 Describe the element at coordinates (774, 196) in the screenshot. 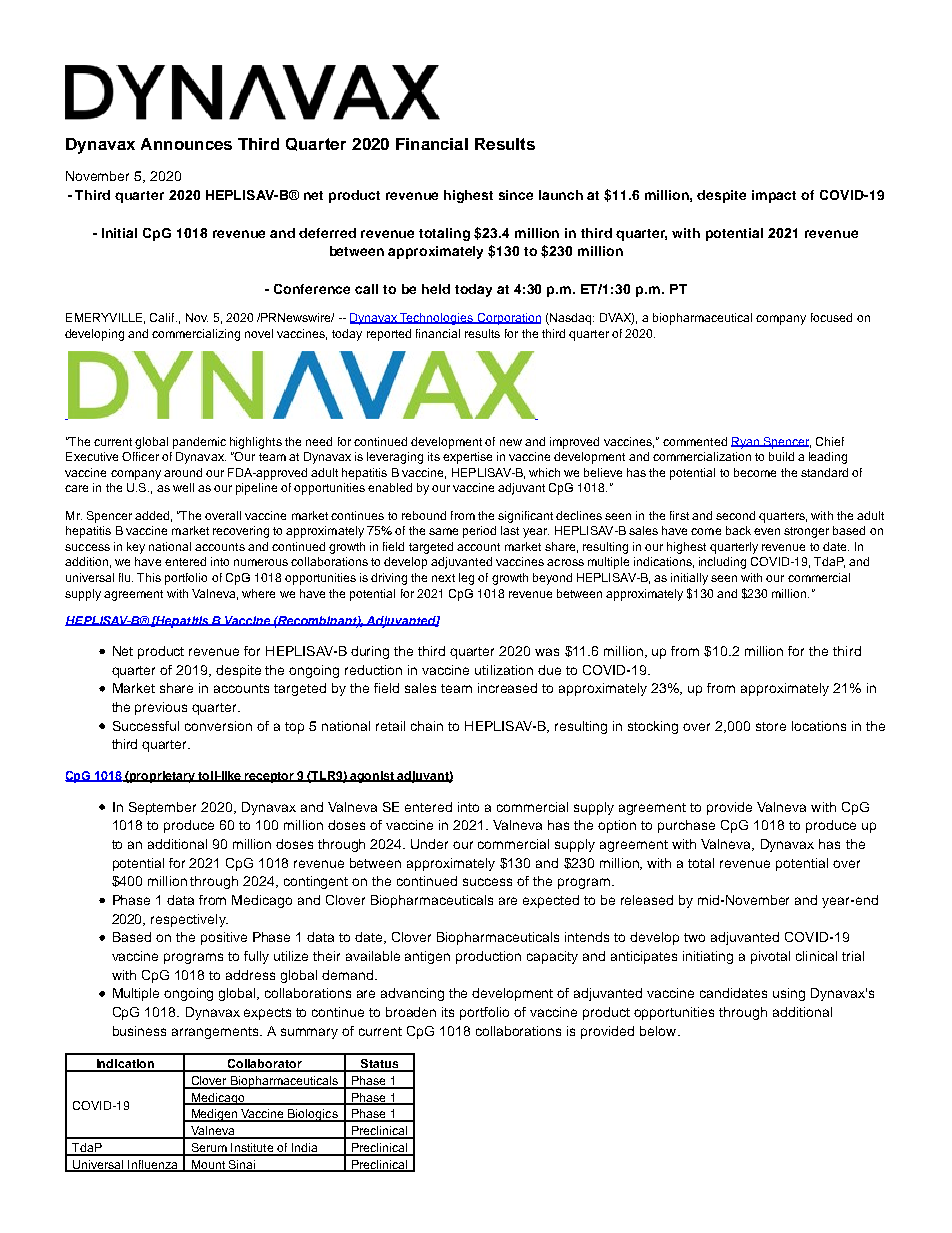

I see `impact` at that location.
